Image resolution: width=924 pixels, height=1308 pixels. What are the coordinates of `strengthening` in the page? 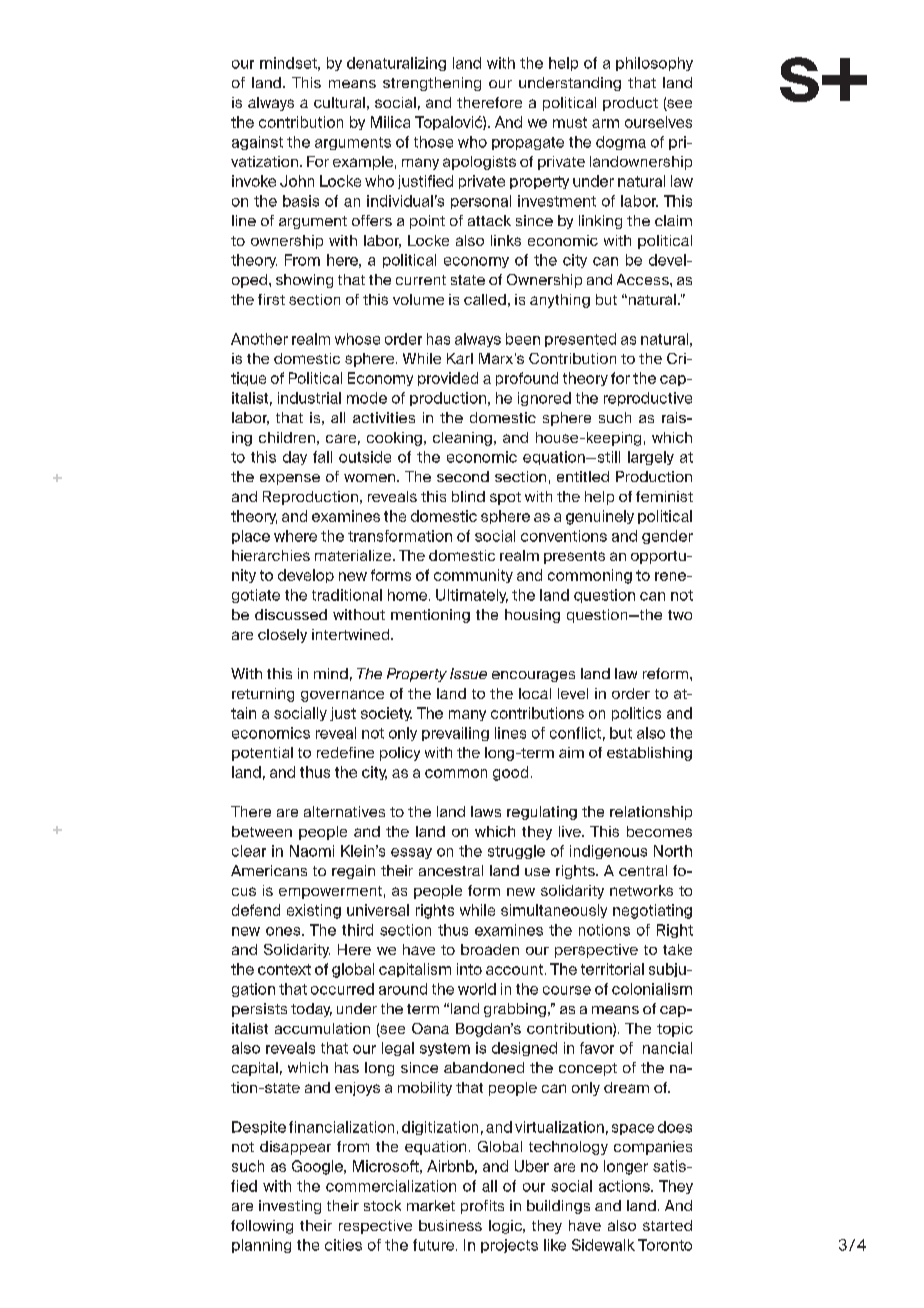 It's located at (432, 84).
